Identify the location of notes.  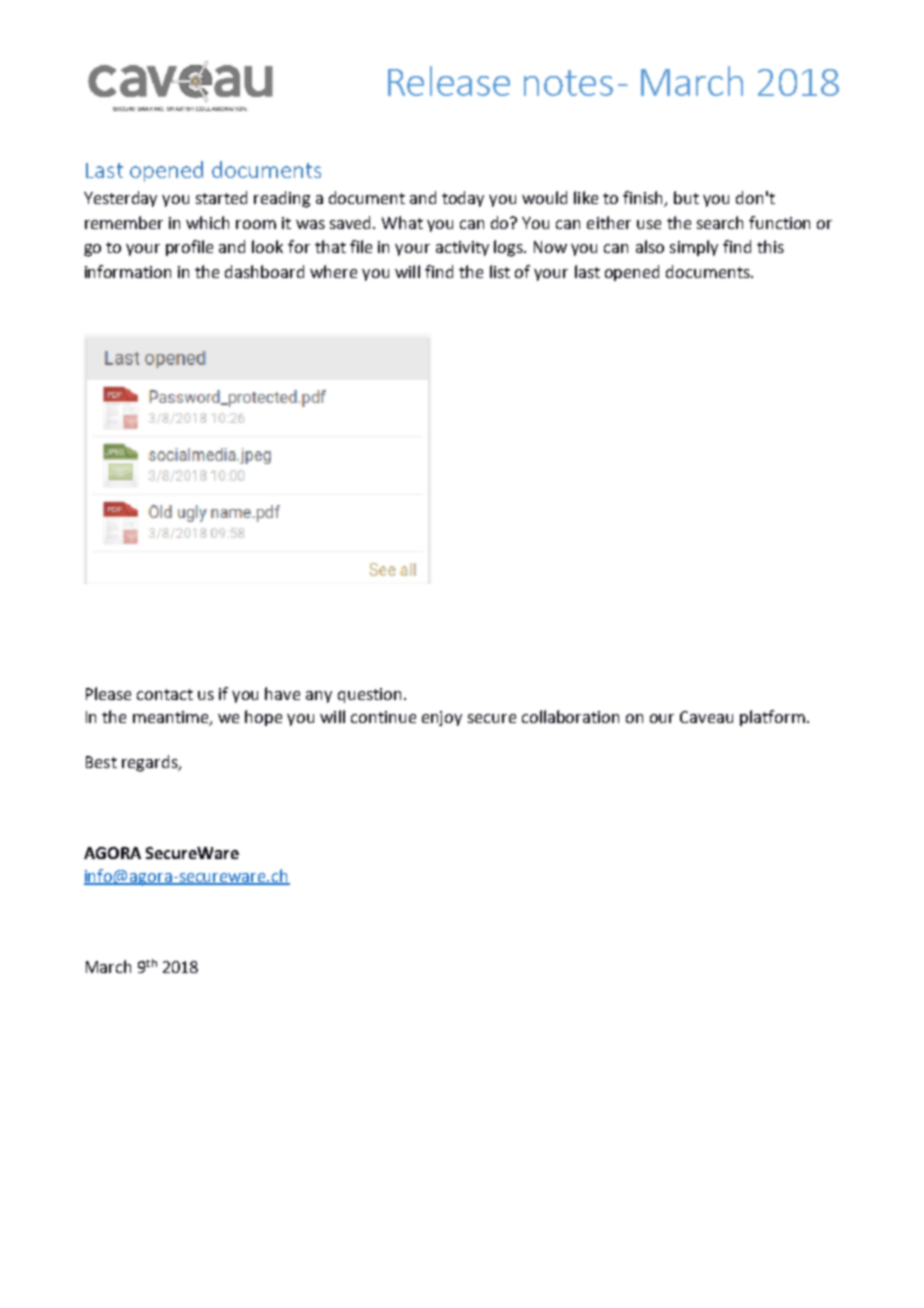
(568, 83).
